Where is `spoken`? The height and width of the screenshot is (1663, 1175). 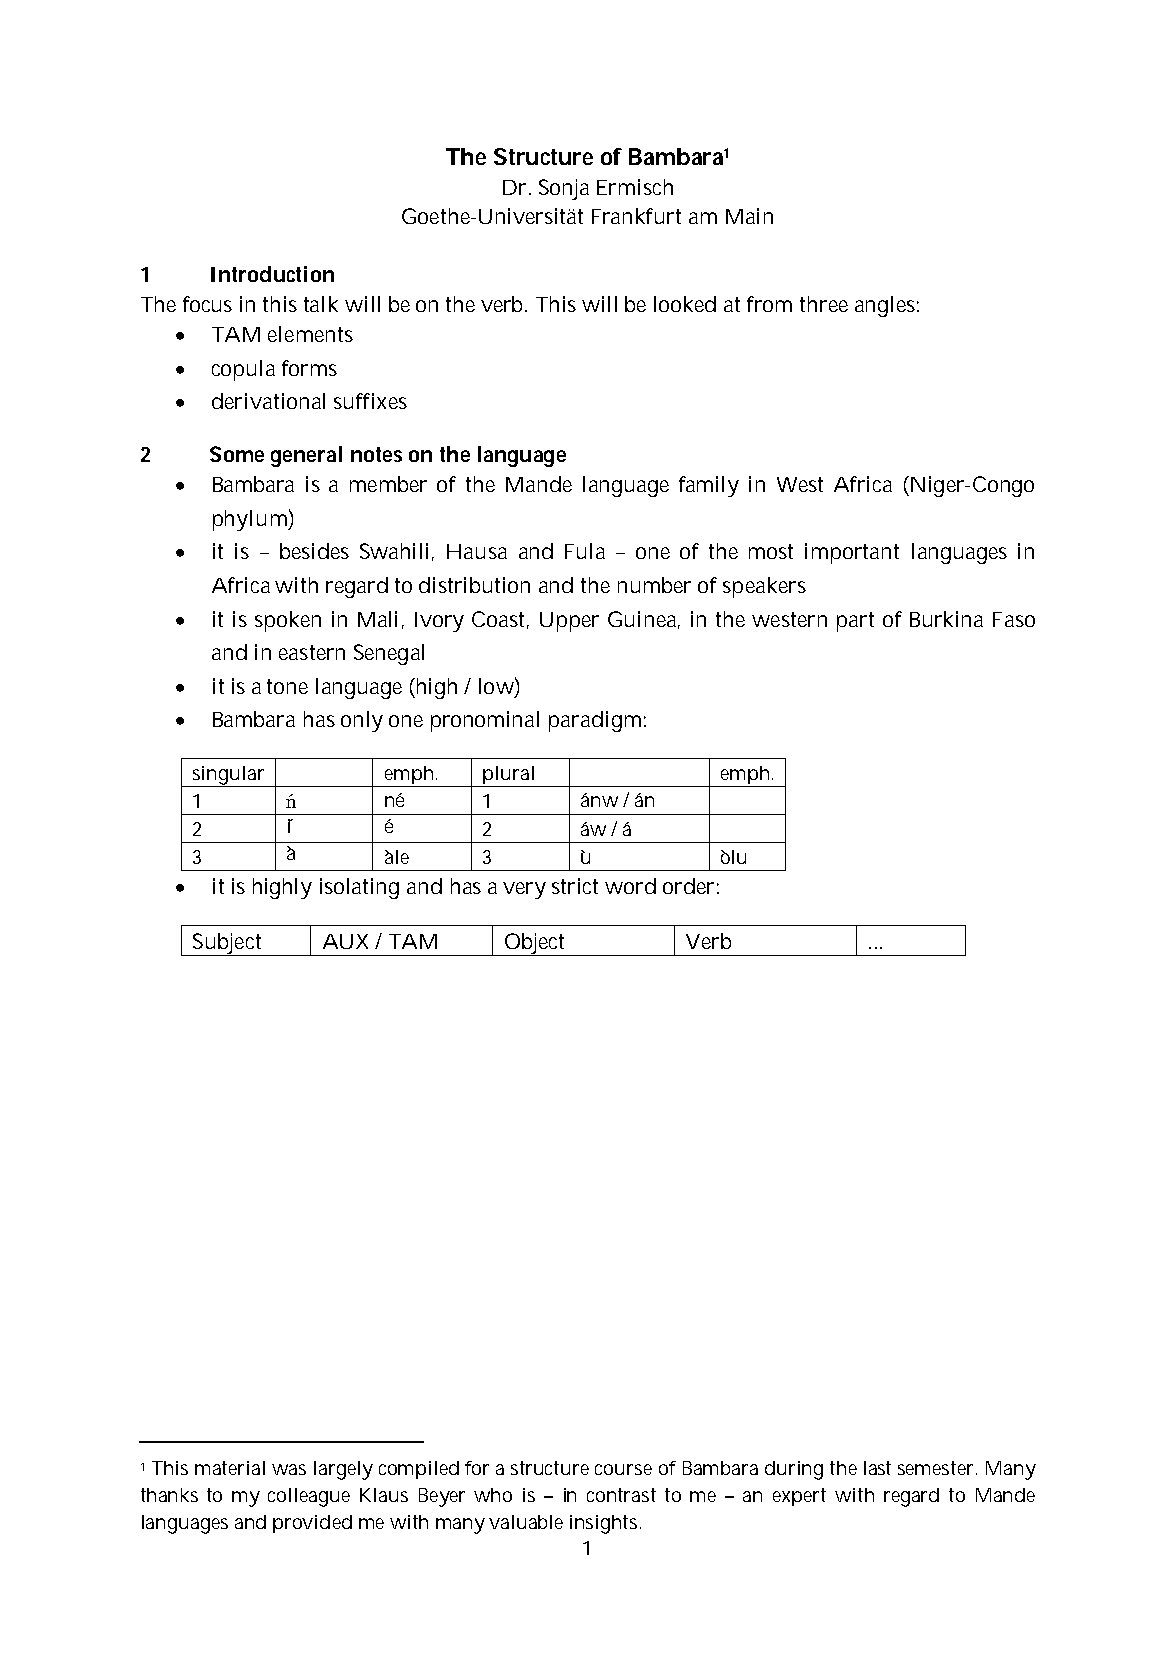
spoken is located at coordinates (288, 621).
